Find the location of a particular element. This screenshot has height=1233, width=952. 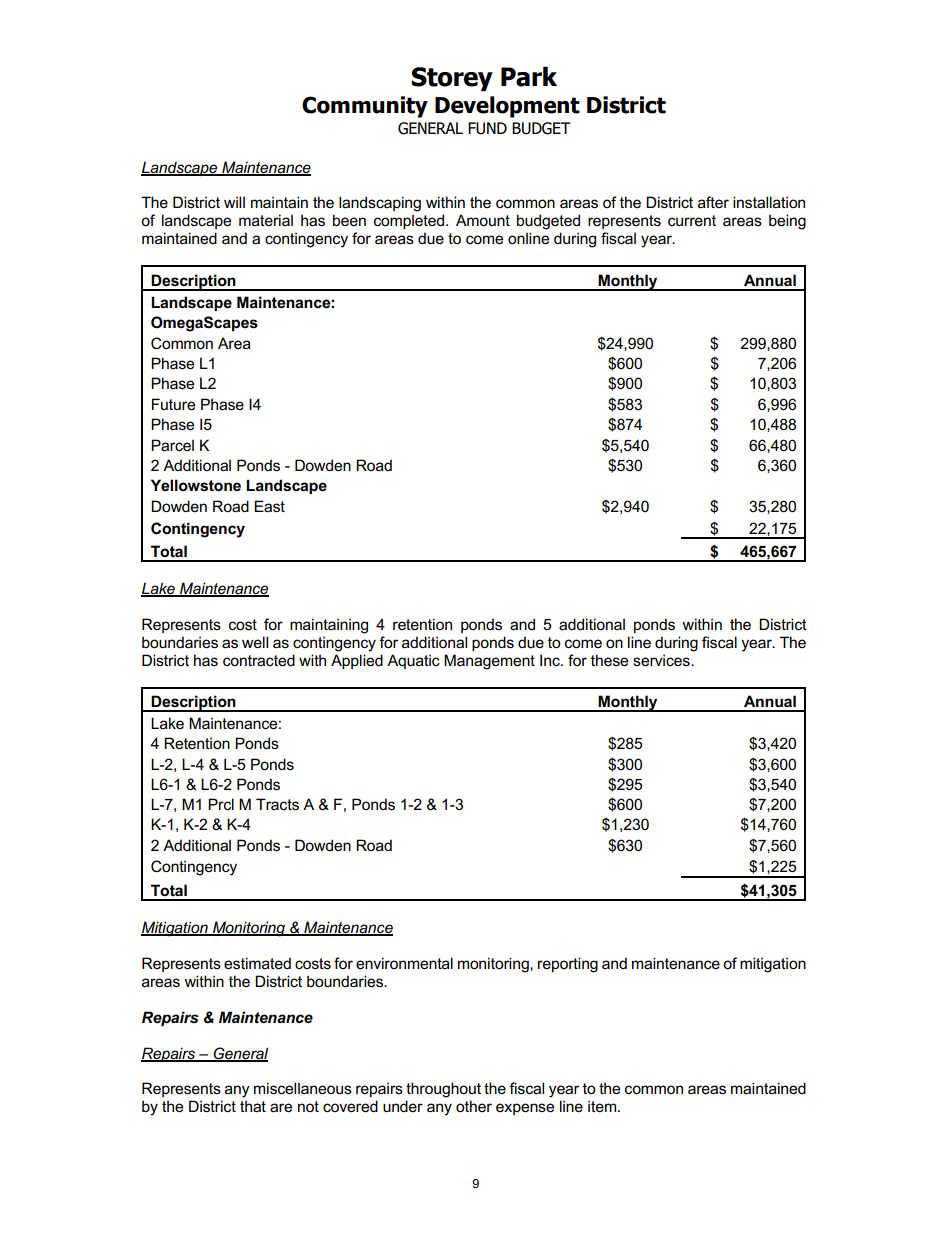

Management is located at coordinates (489, 662).
